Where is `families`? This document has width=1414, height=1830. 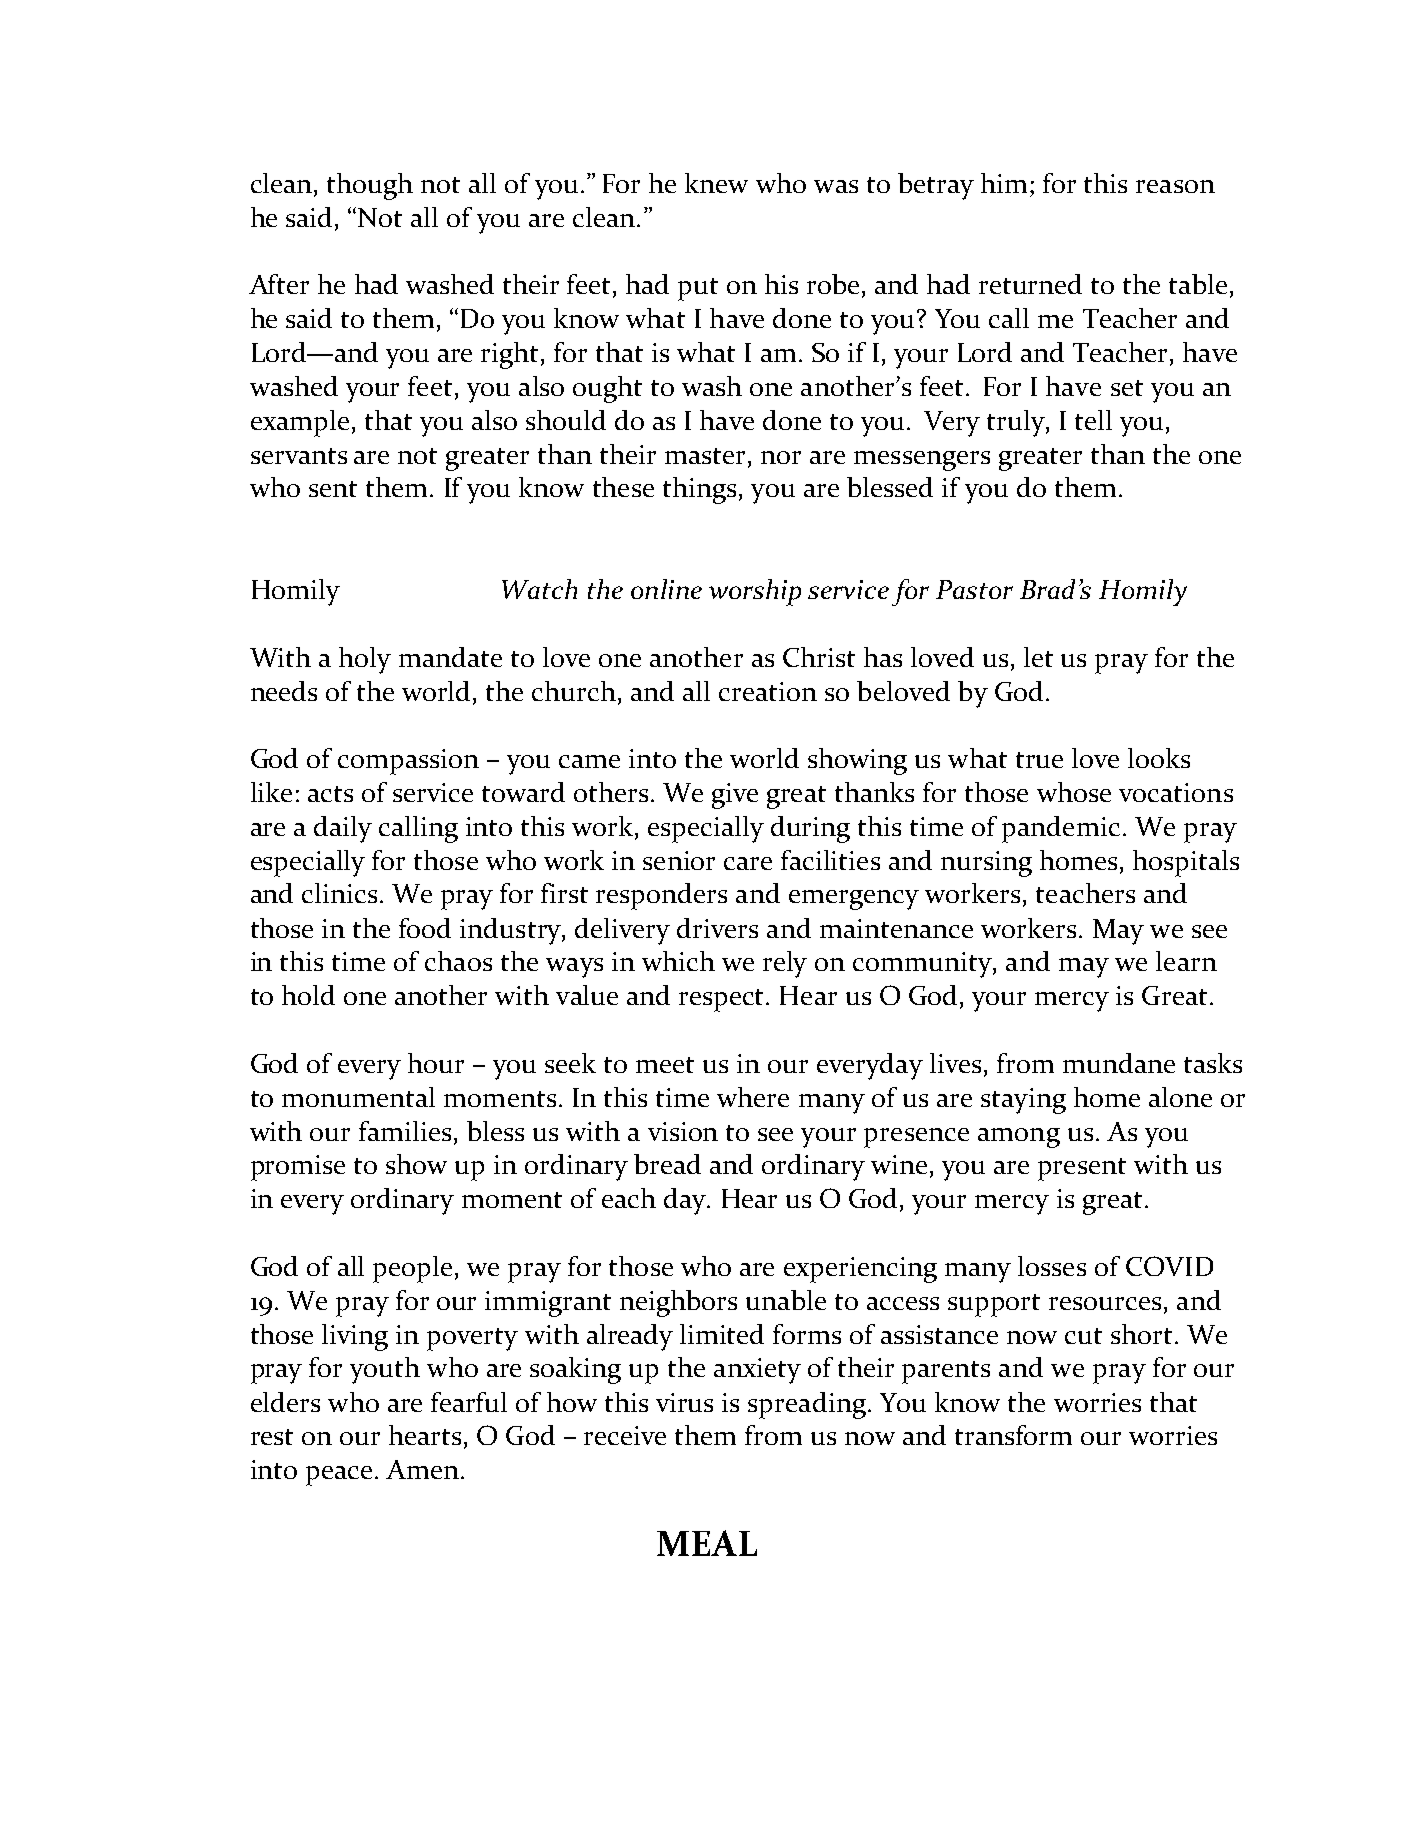
families is located at coordinates (405, 1131).
